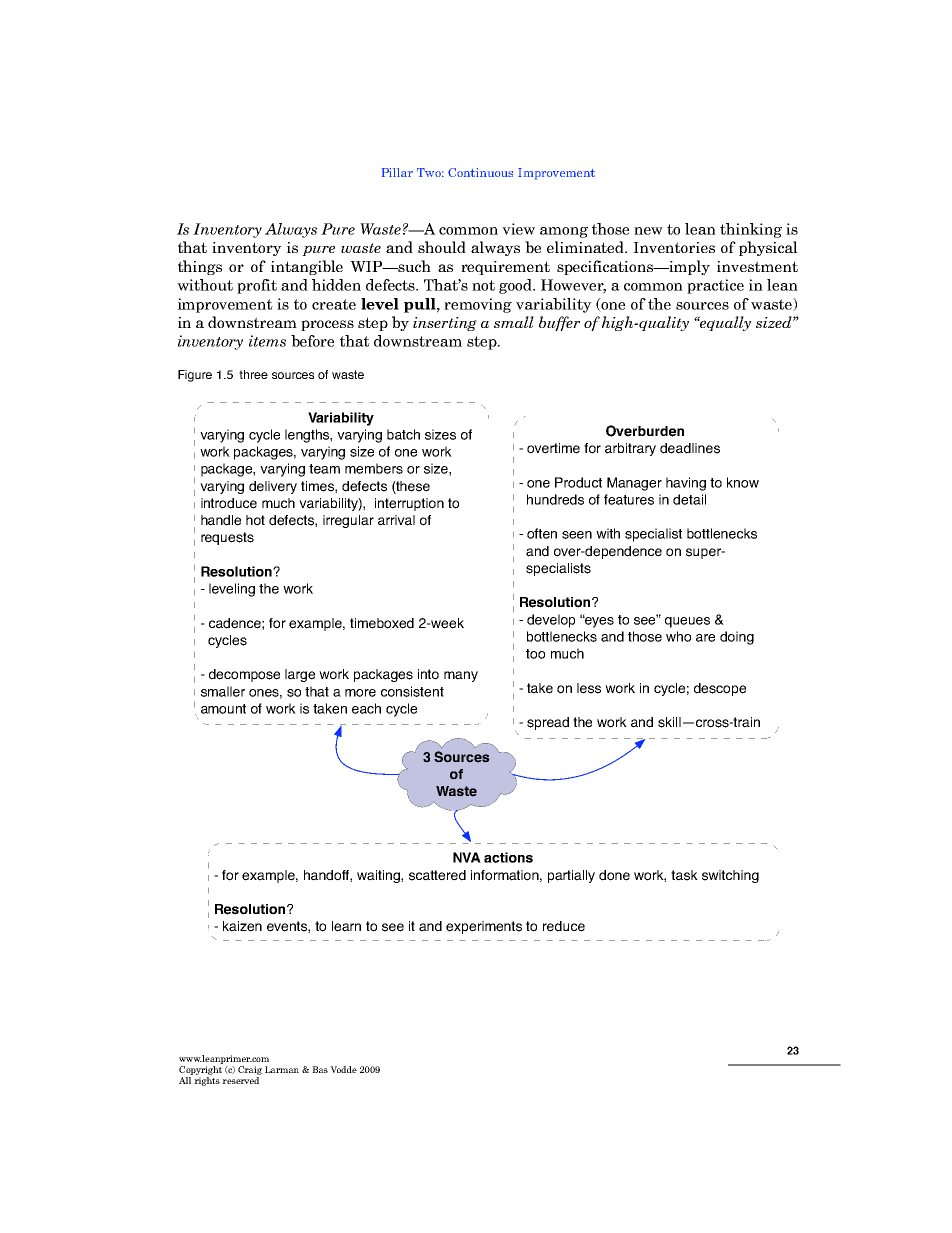 The image size is (952, 1233). I want to click on Continuous, so click(480, 172).
